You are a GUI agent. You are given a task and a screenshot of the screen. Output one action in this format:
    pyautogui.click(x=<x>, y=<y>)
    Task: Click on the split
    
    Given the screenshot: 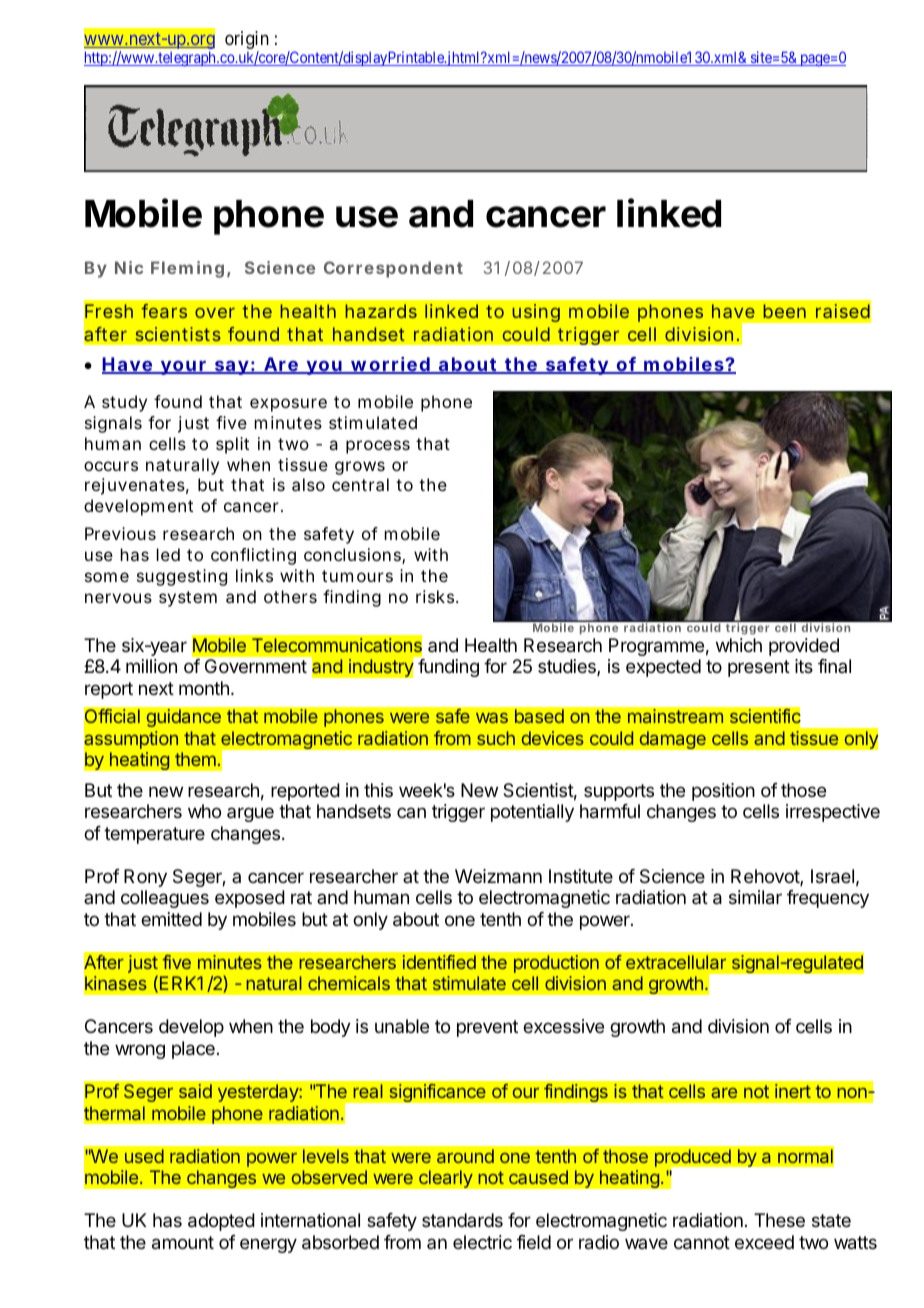 What is the action you would take?
    pyautogui.click(x=232, y=445)
